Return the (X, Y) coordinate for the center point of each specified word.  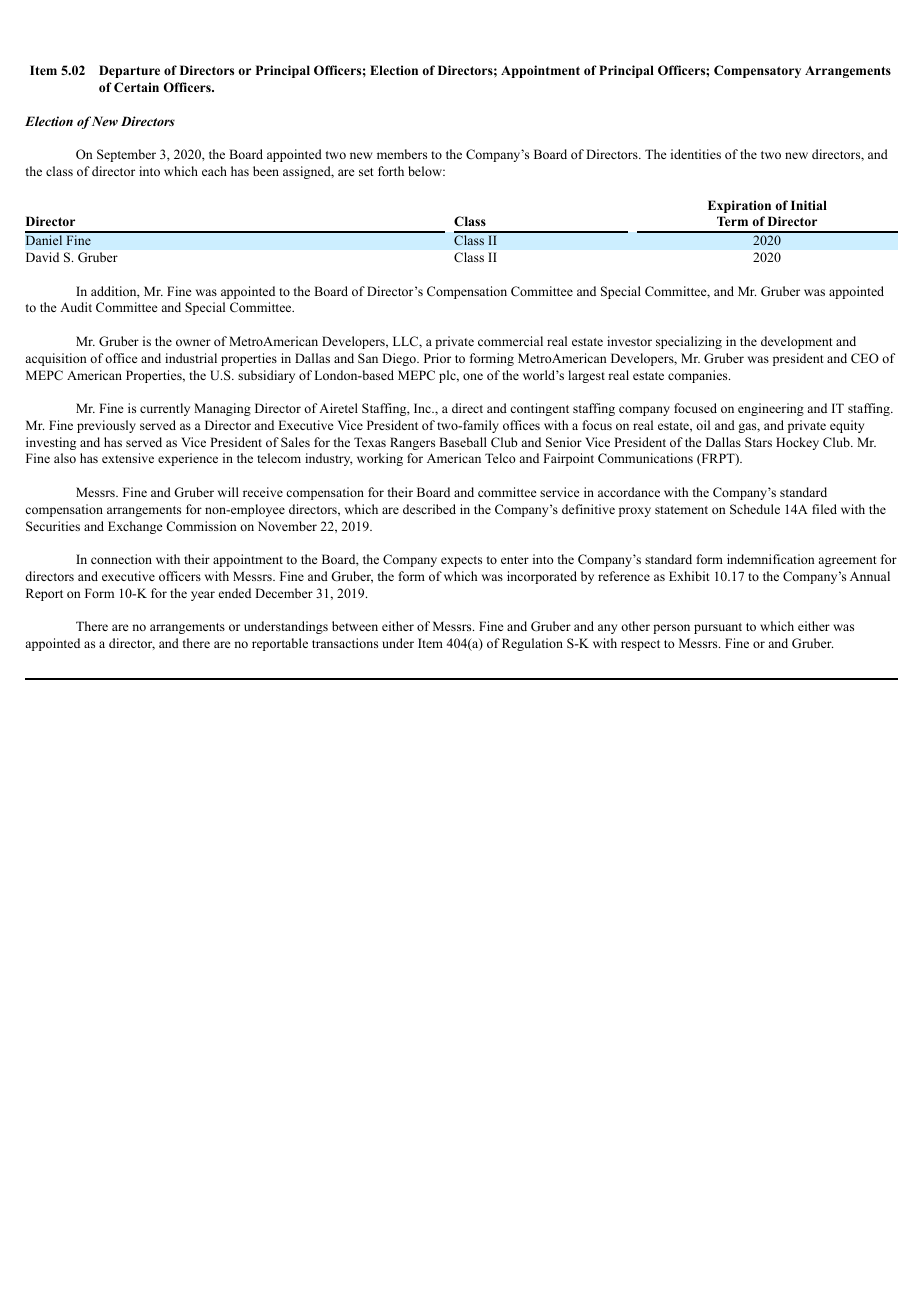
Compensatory (757, 71)
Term (732, 221)
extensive (128, 458)
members (402, 154)
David (42, 257)
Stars (758, 442)
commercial (510, 341)
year (203, 596)
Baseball (463, 442)
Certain (136, 87)
